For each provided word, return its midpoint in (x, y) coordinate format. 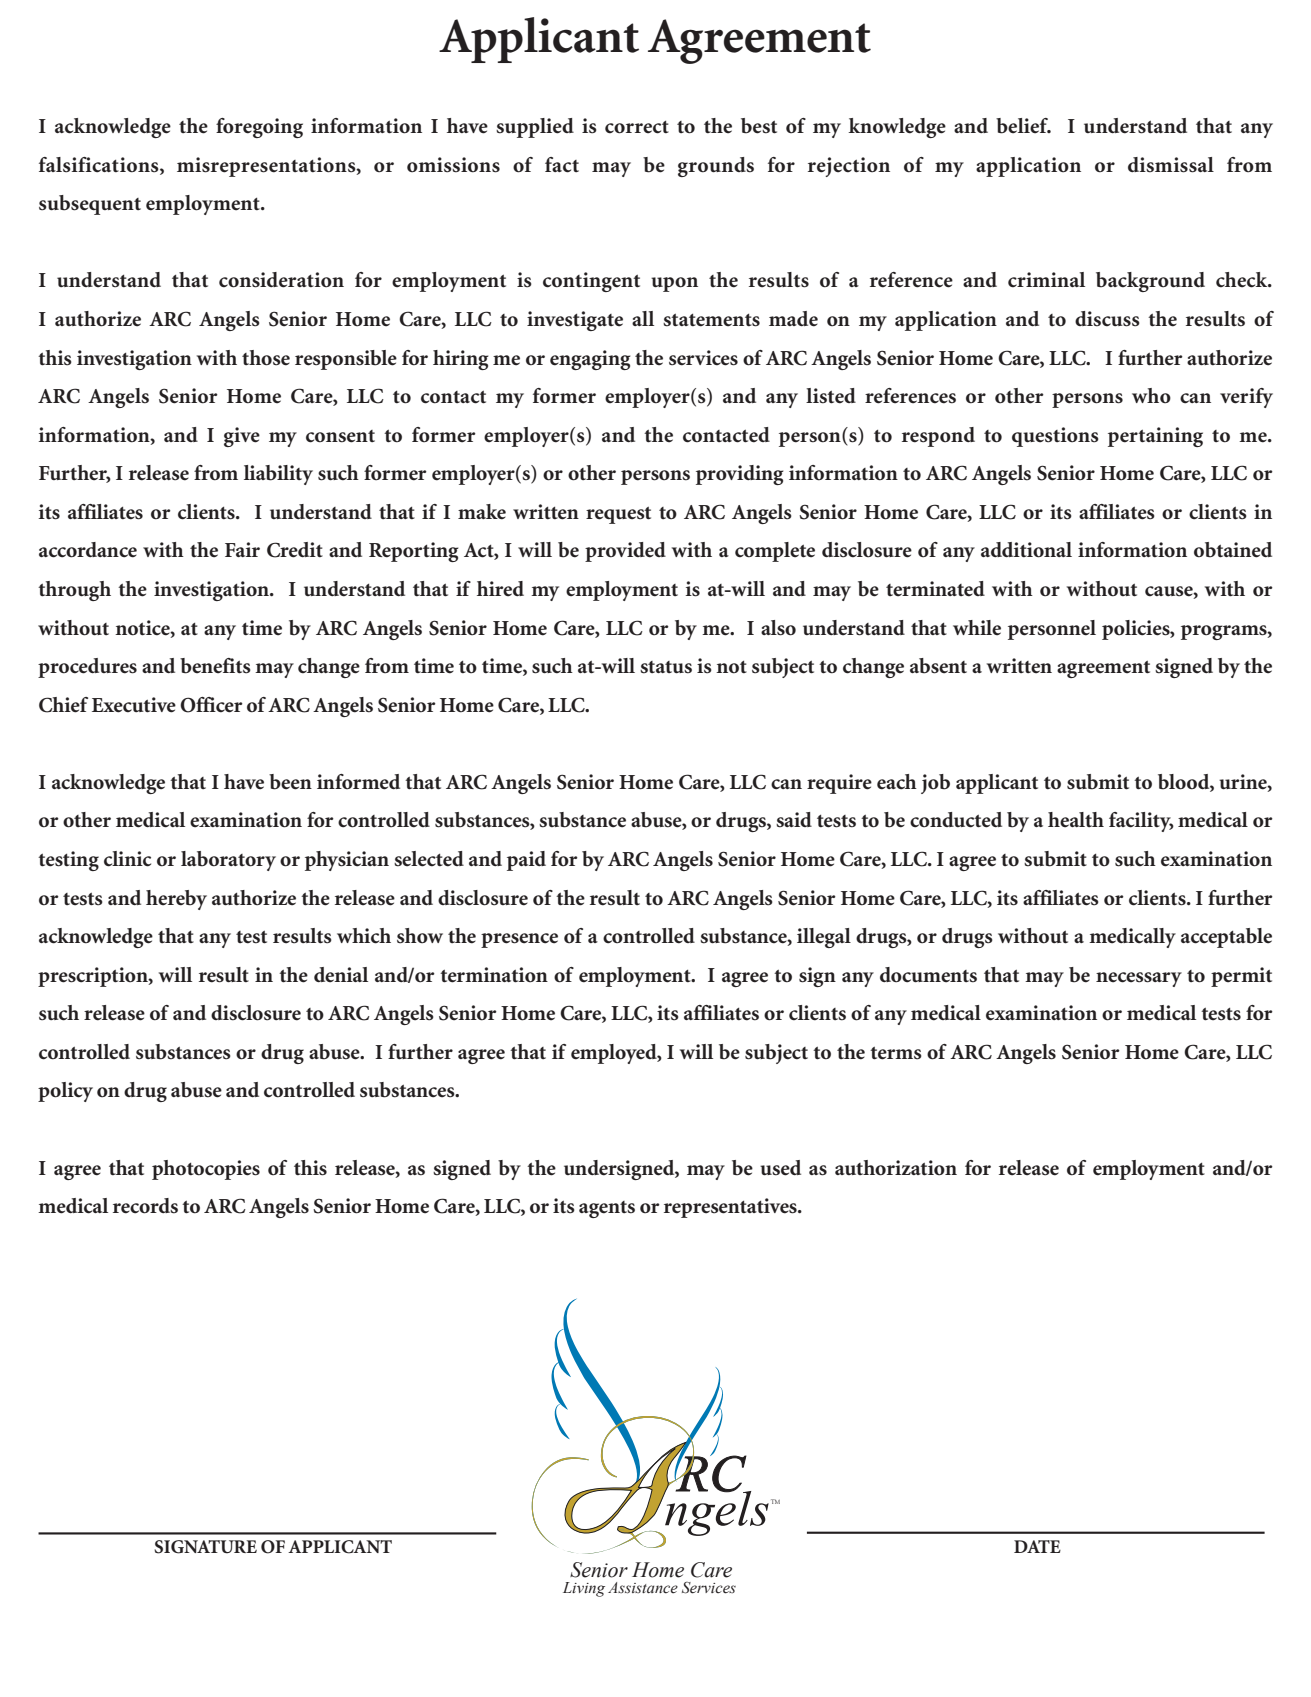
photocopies (206, 1170)
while (977, 628)
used (780, 1168)
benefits (215, 666)
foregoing (259, 128)
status (666, 667)
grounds (716, 167)
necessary (1139, 979)
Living (584, 1589)
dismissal (1171, 165)
